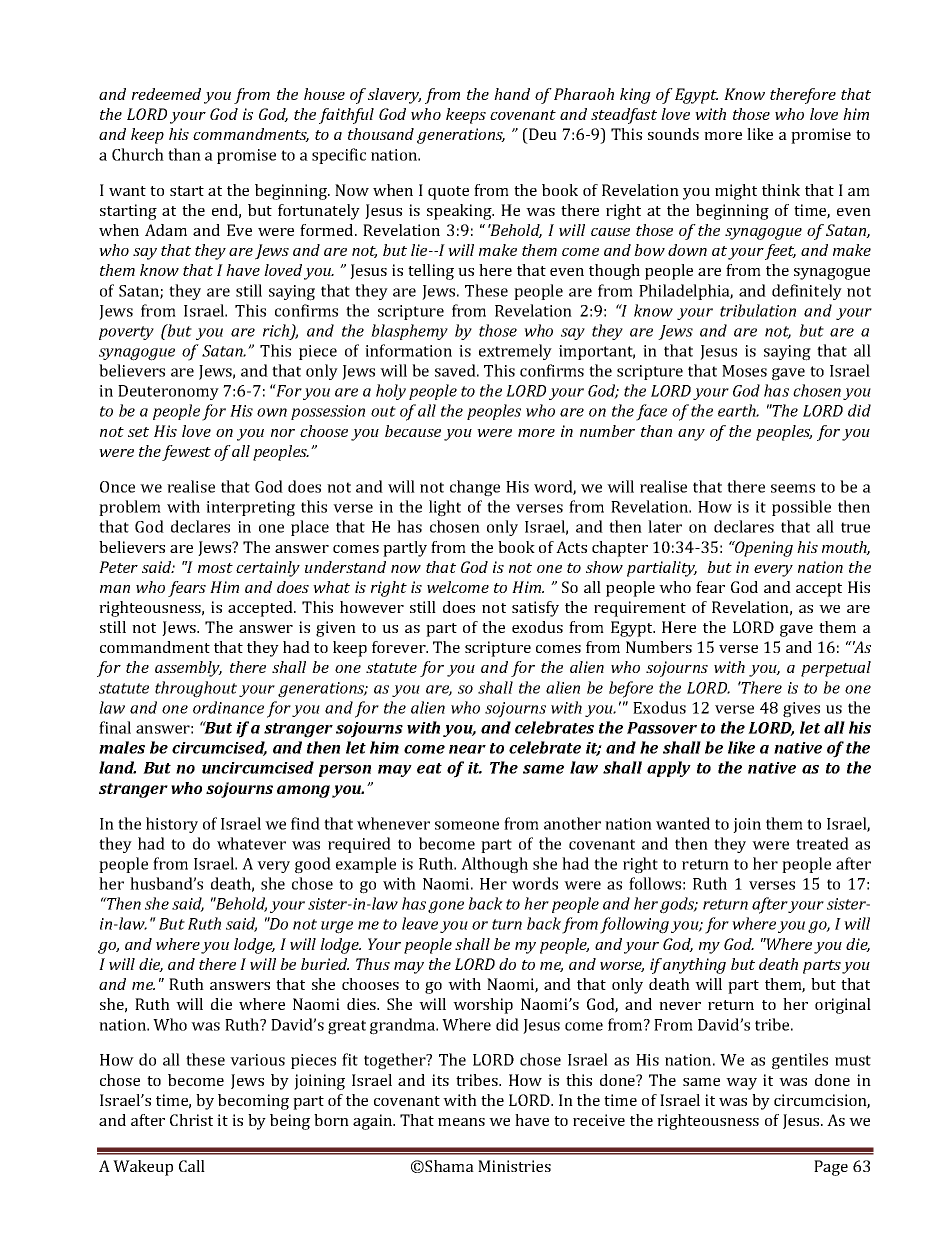  I want to click on means, so click(461, 1122).
